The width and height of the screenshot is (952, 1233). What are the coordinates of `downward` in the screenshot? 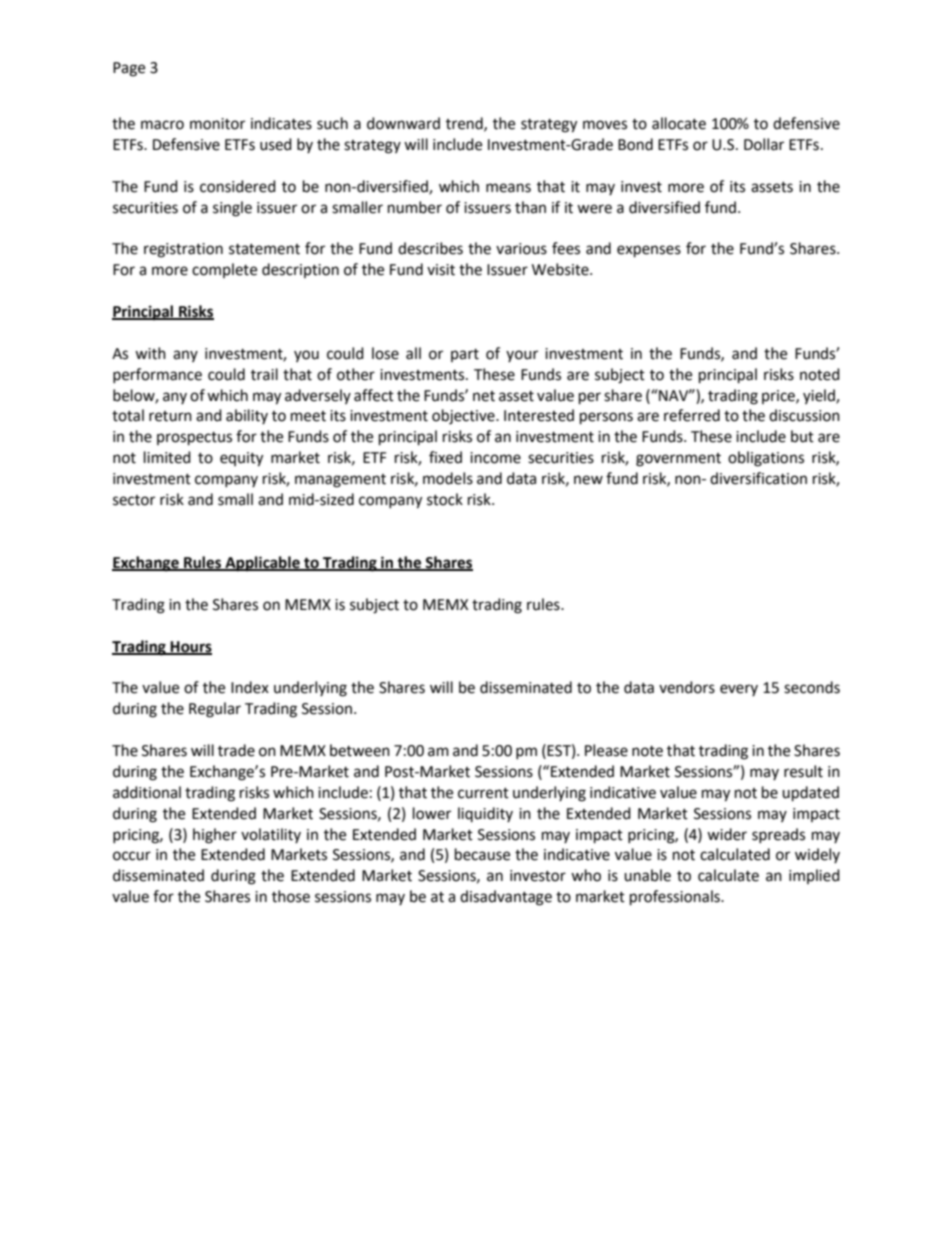 It's located at (403, 123).
